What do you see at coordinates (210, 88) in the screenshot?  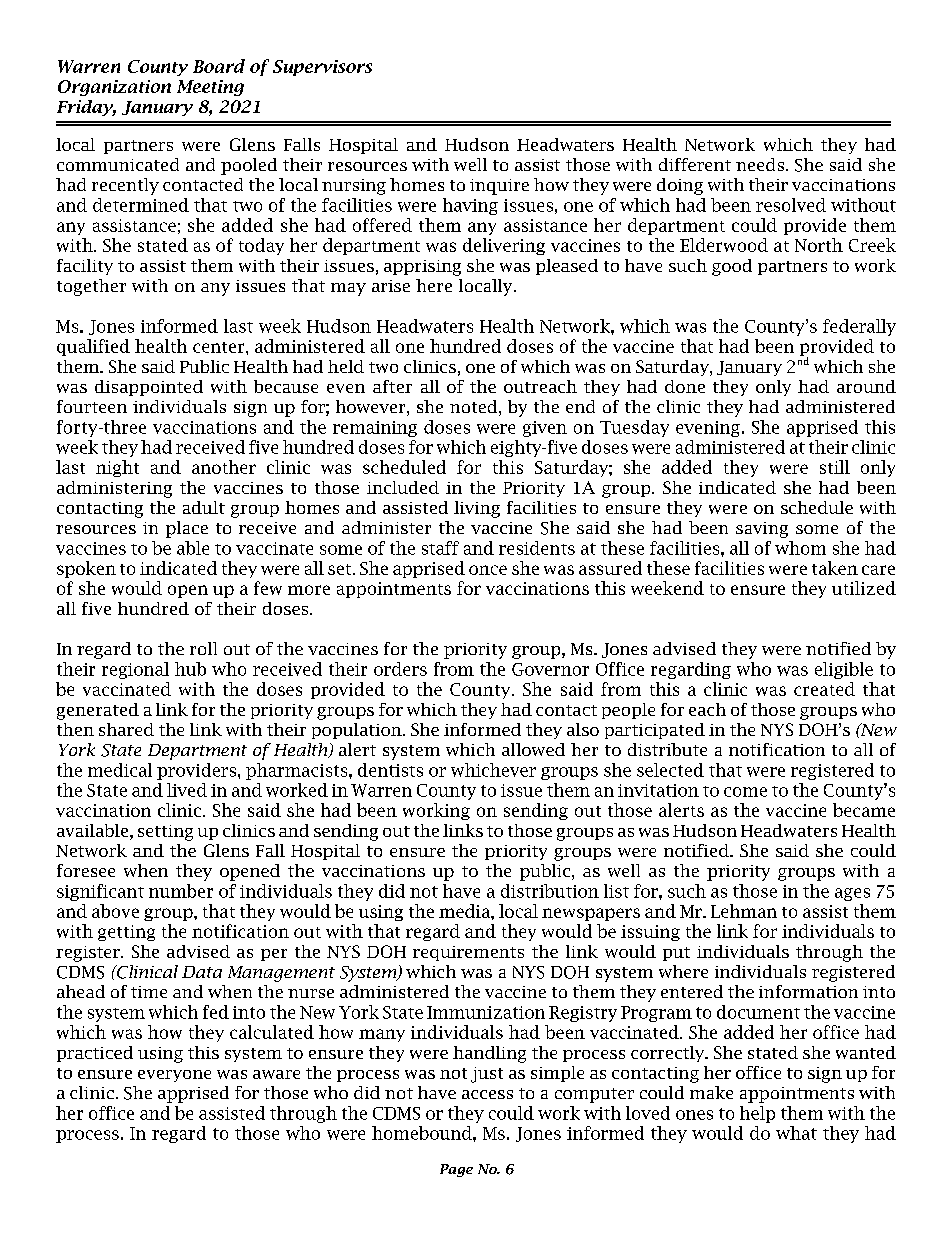 I see `Meeting` at bounding box center [210, 88].
